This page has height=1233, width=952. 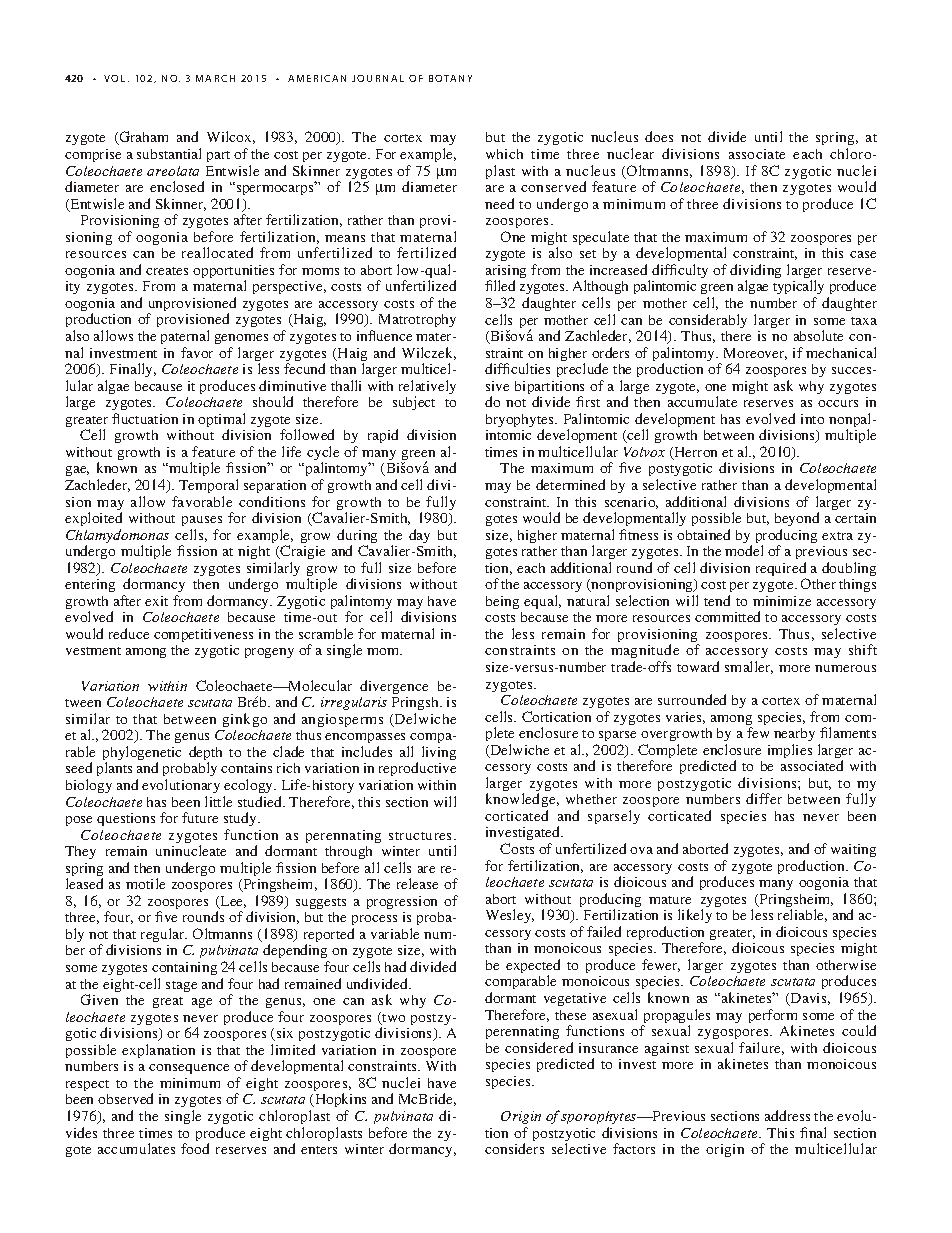 I want to click on food, so click(x=195, y=1148).
